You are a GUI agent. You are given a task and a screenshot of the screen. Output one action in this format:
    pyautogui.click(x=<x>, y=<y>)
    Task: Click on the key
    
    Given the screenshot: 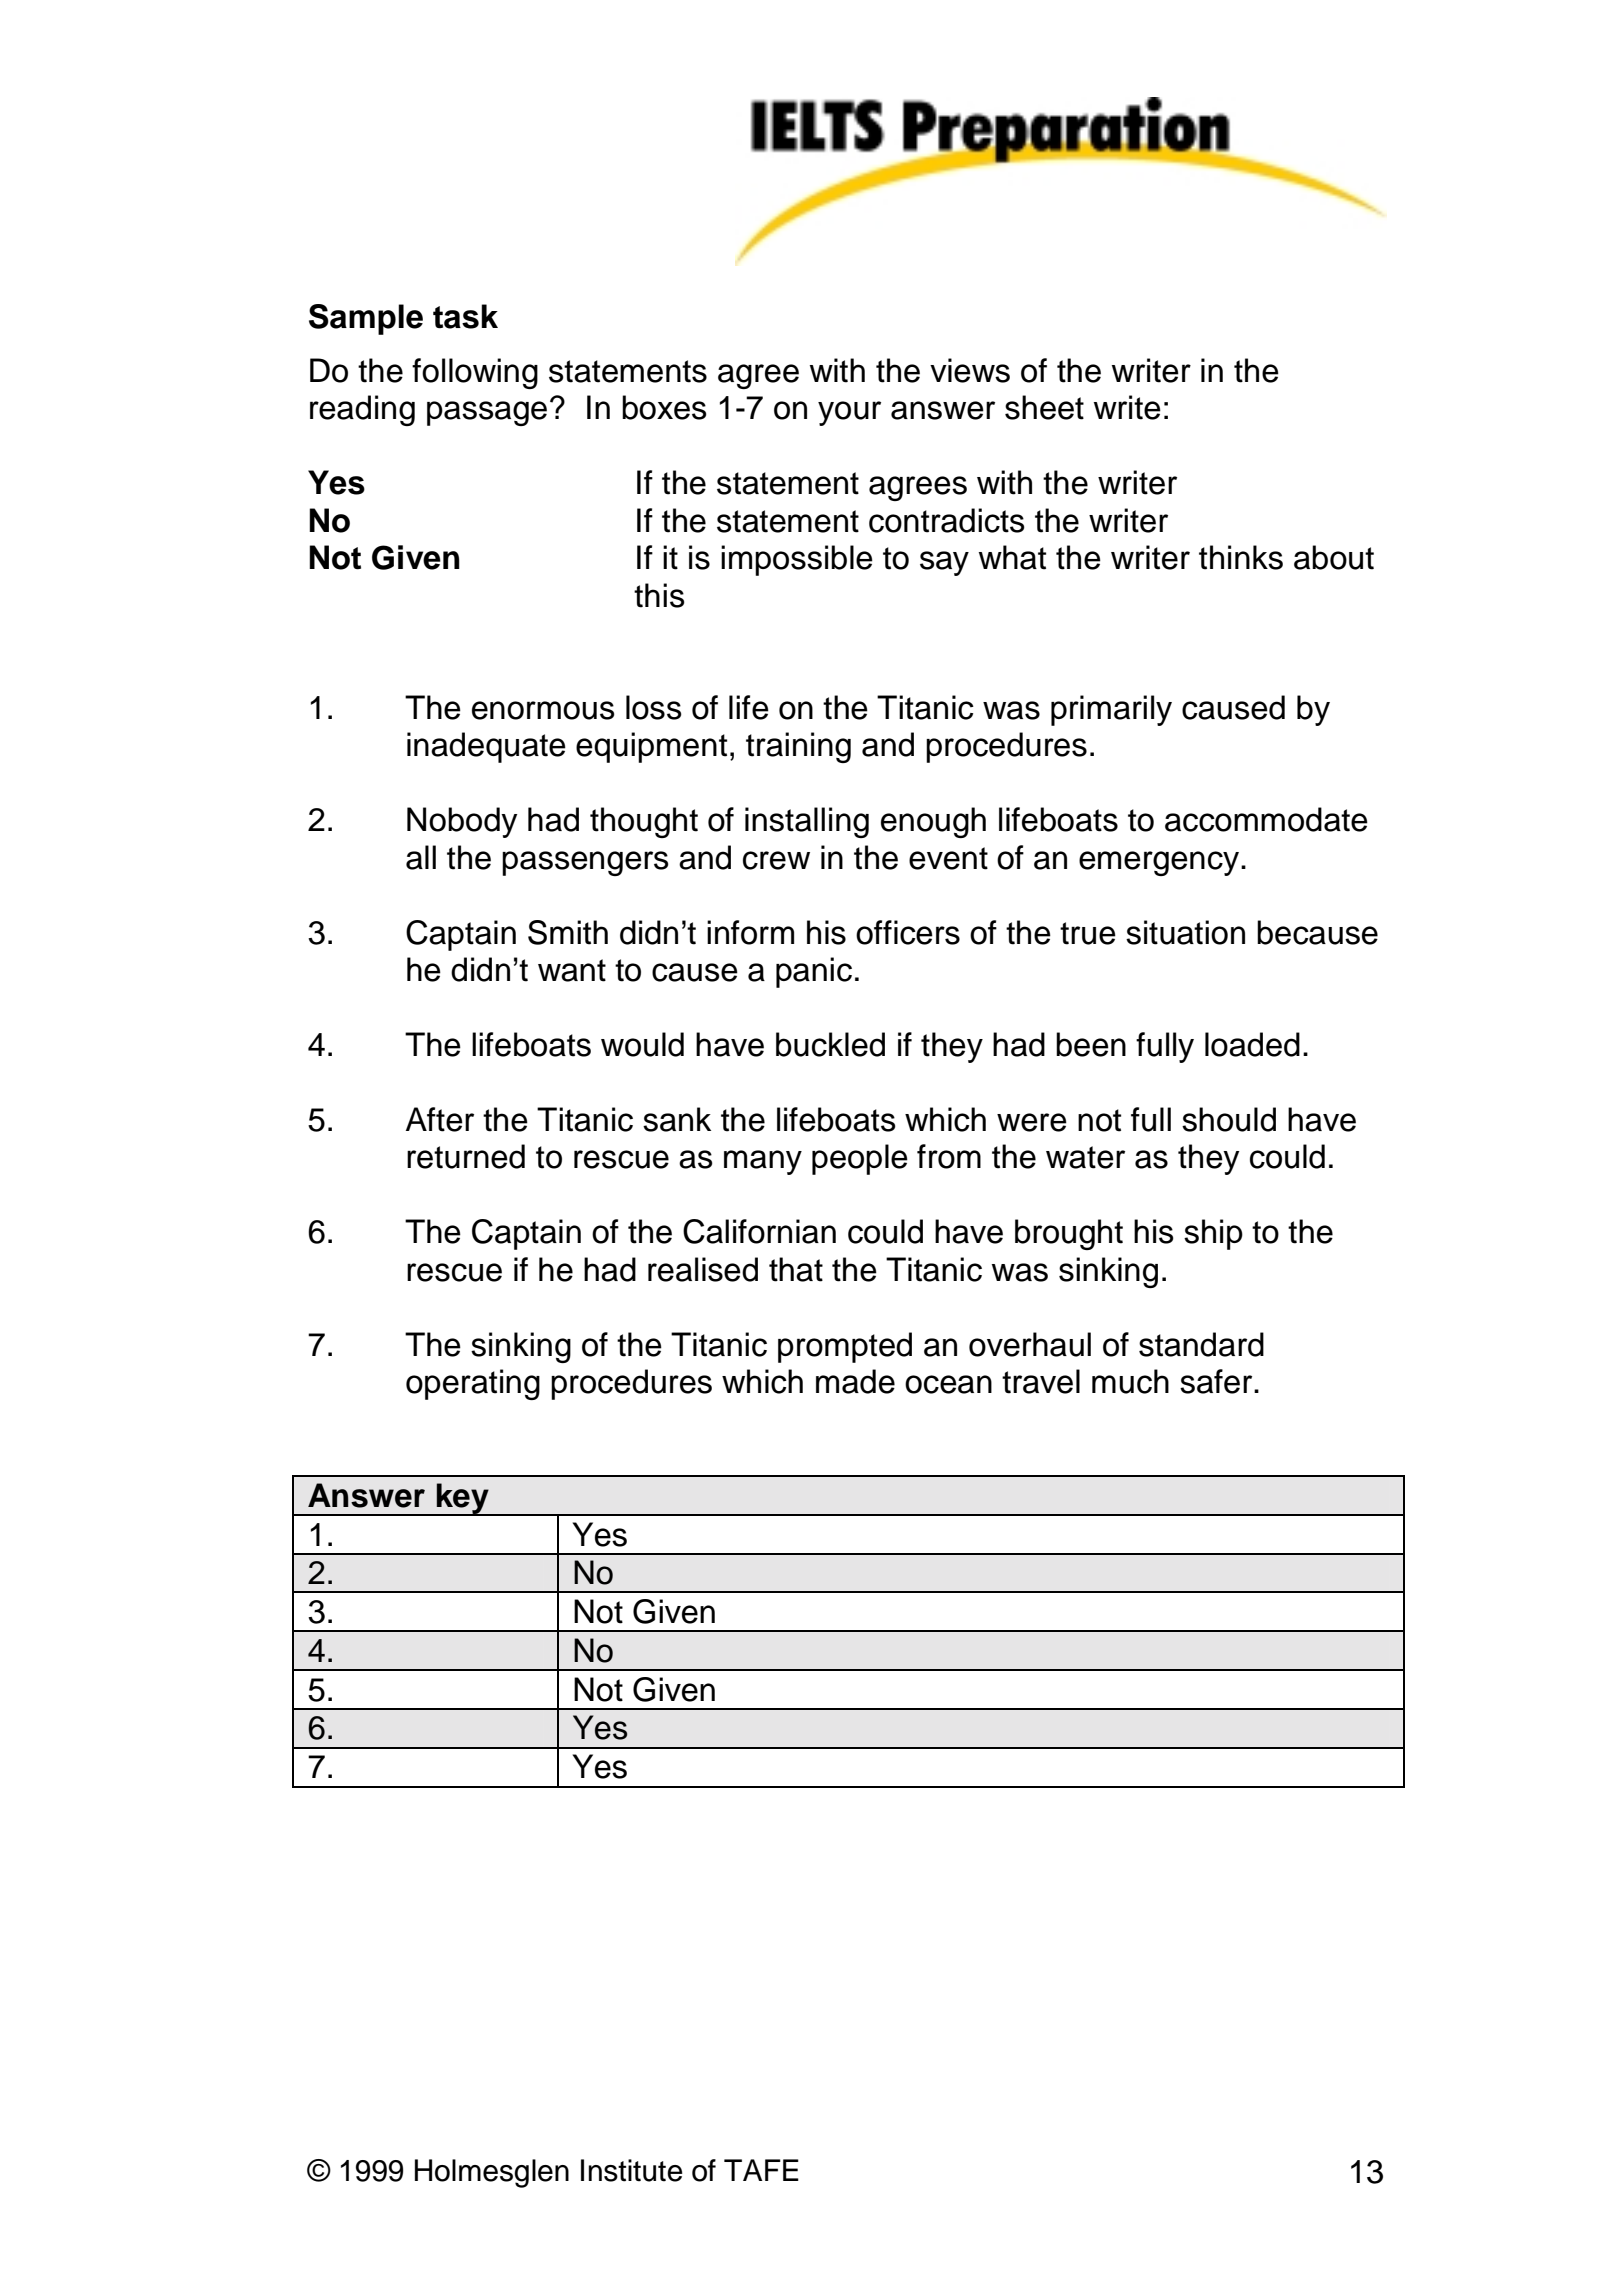 What is the action you would take?
    pyautogui.click(x=462, y=1499)
